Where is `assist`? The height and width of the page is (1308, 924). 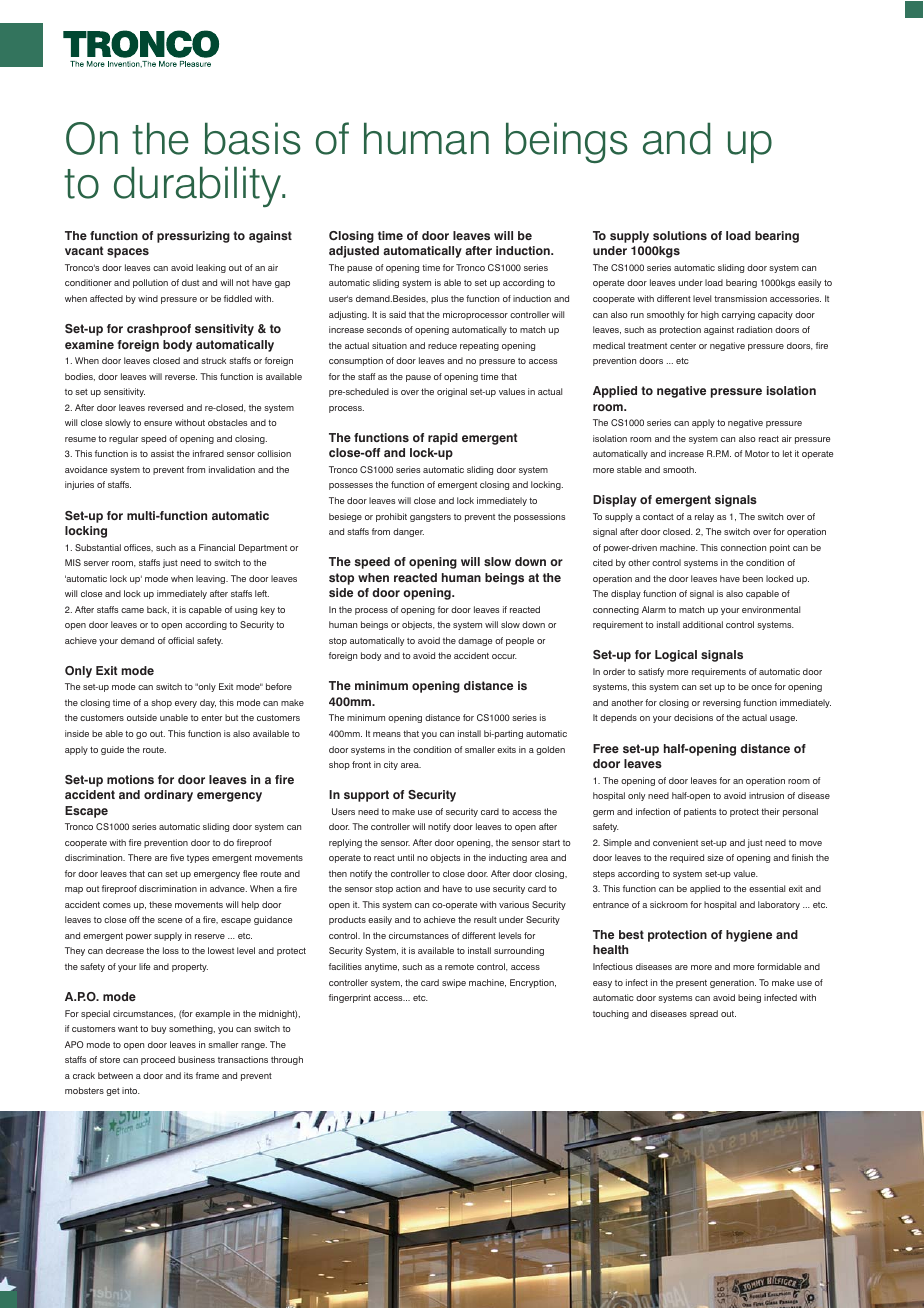
assist is located at coordinates (162, 453).
